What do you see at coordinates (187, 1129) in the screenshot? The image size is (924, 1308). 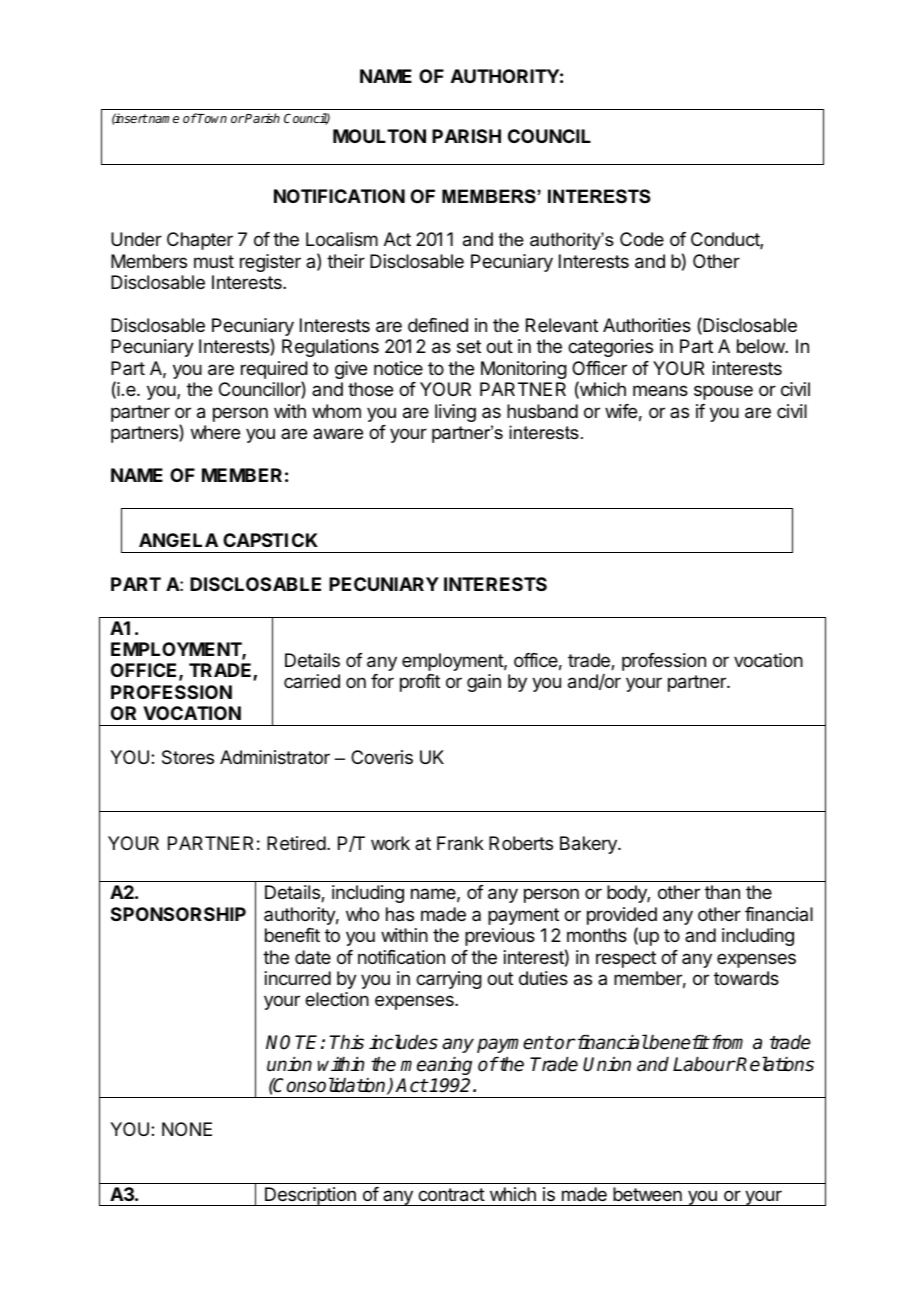 I see `NONE` at bounding box center [187, 1129].
